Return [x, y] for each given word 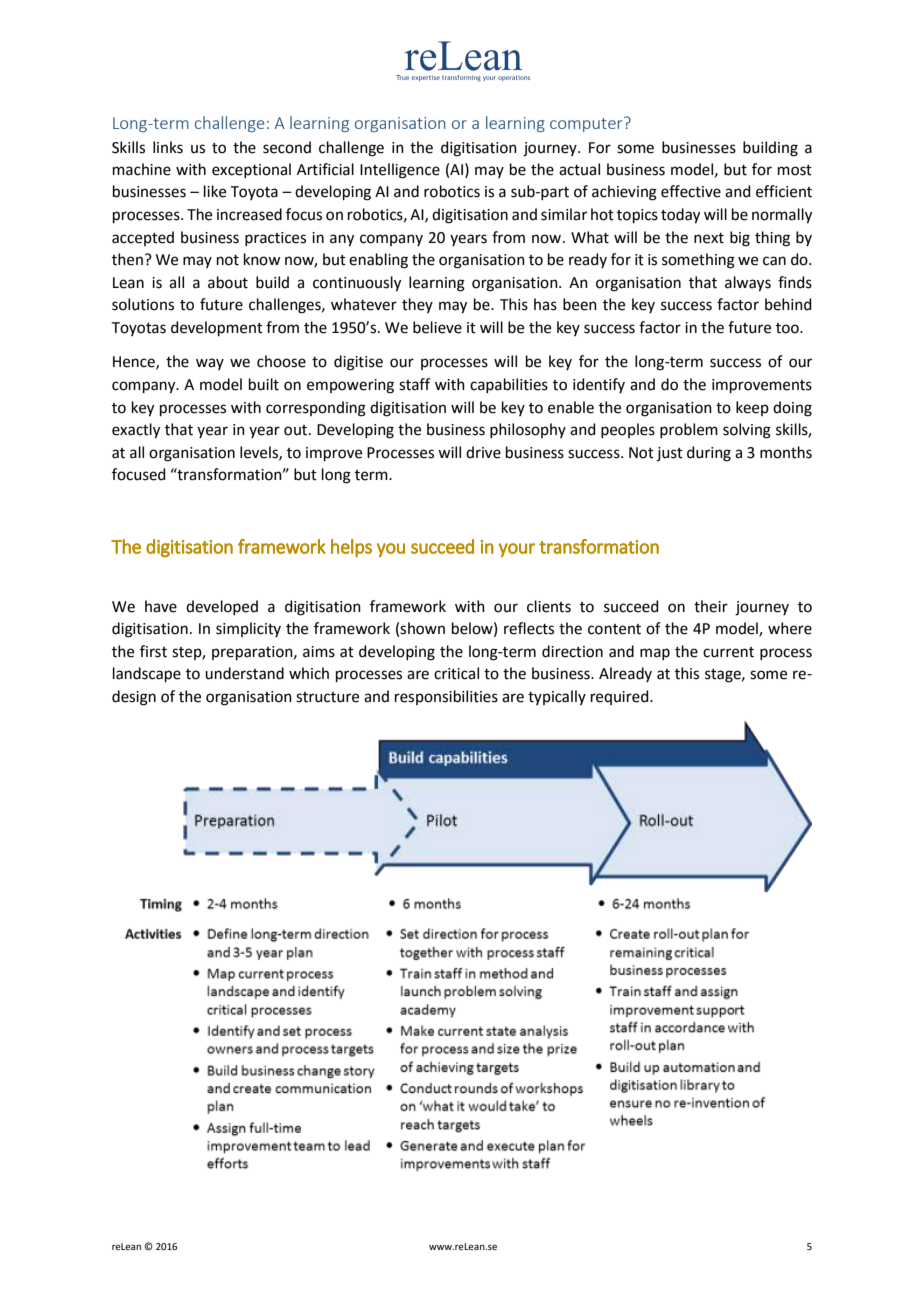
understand [244, 673]
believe [437, 327]
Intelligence [400, 171]
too [788, 328]
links [168, 147]
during [709, 454]
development [217, 328]
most [795, 170]
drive [483, 452]
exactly [136, 431]
